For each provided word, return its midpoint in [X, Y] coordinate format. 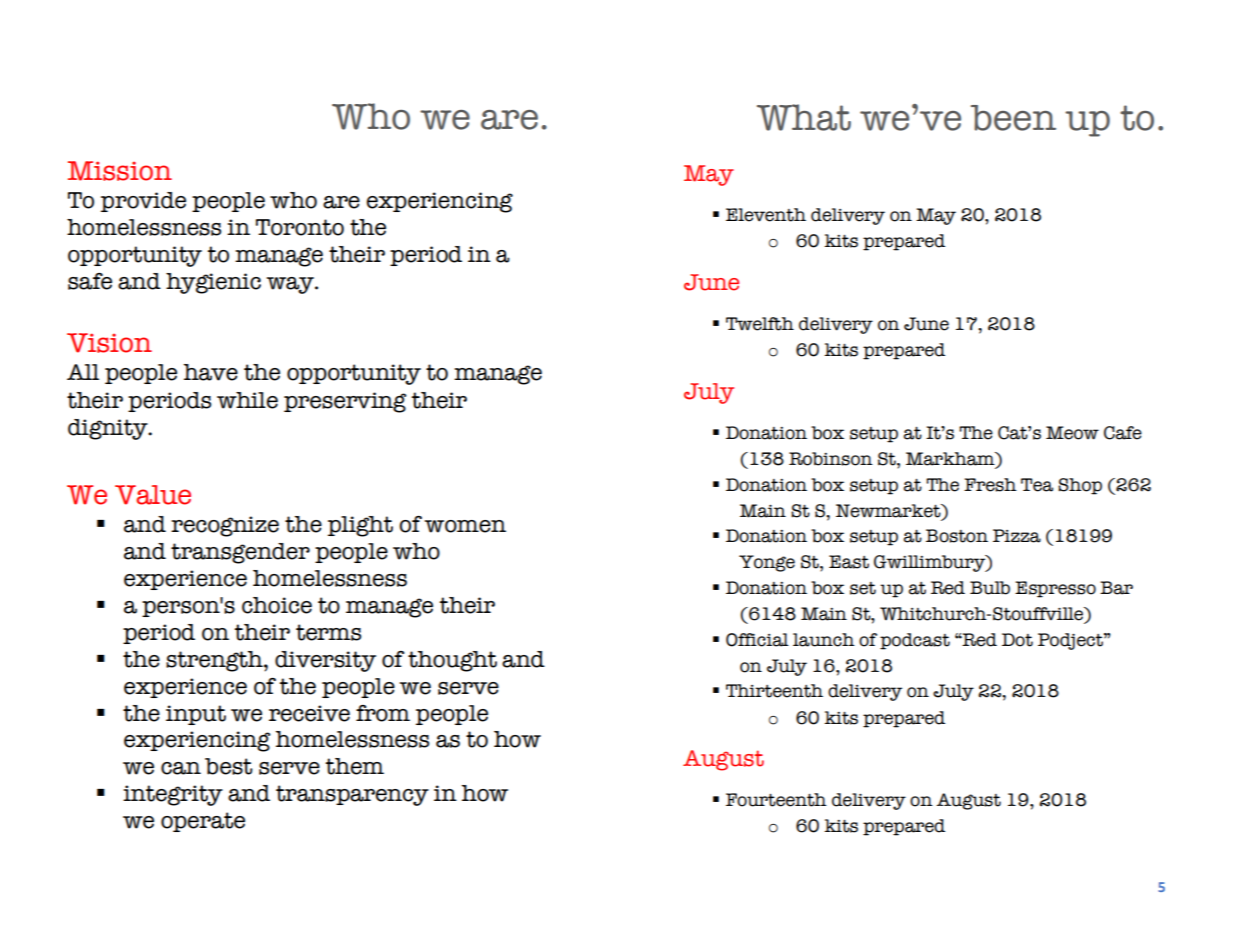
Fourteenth [776, 800]
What [804, 117]
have [211, 372]
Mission [120, 171]
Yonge [767, 563]
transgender [240, 553]
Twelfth [760, 324]
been [1013, 118]
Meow [1072, 433]
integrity [173, 795]
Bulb [990, 588]
